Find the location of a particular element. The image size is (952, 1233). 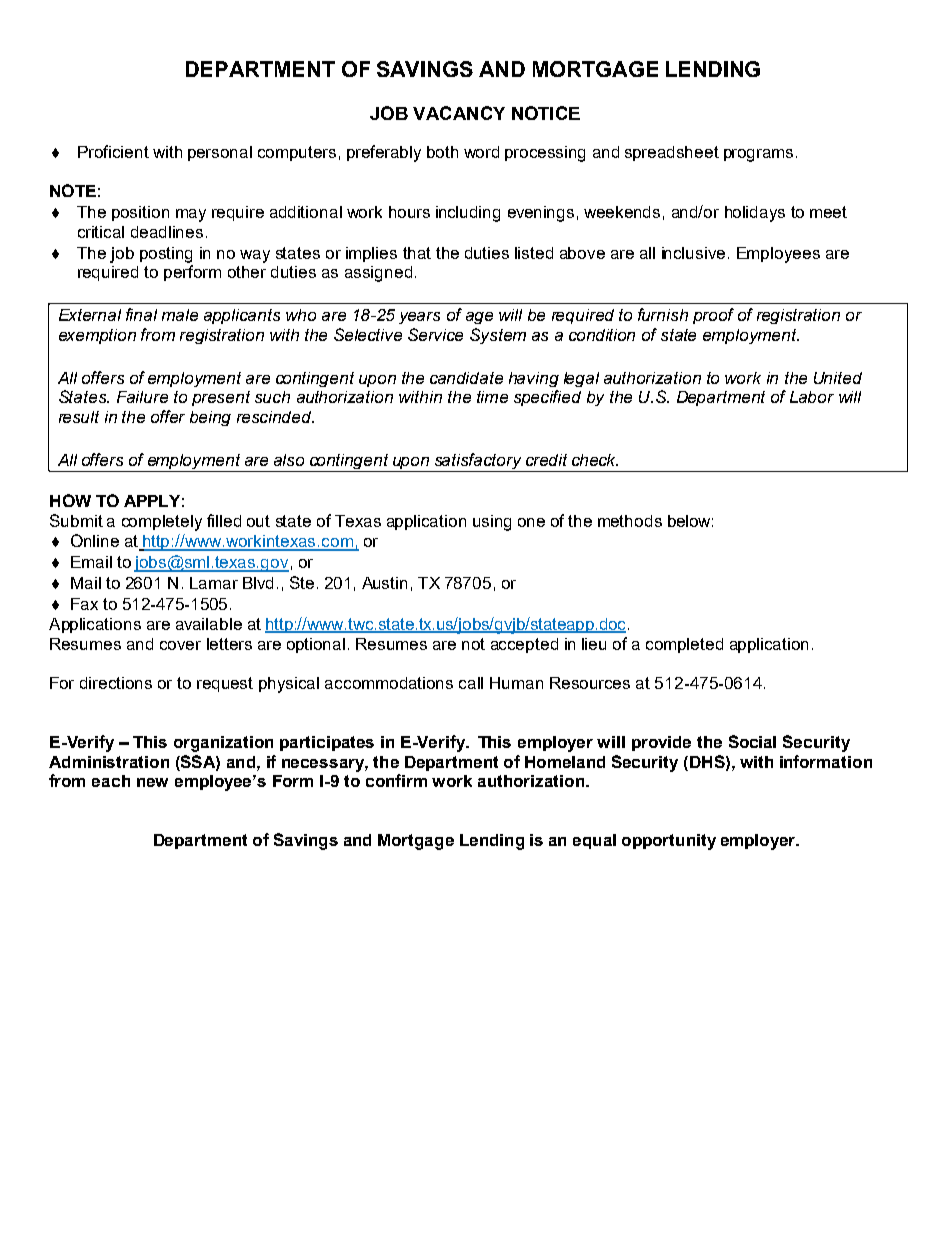

cover is located at coordinates (180, 645).
